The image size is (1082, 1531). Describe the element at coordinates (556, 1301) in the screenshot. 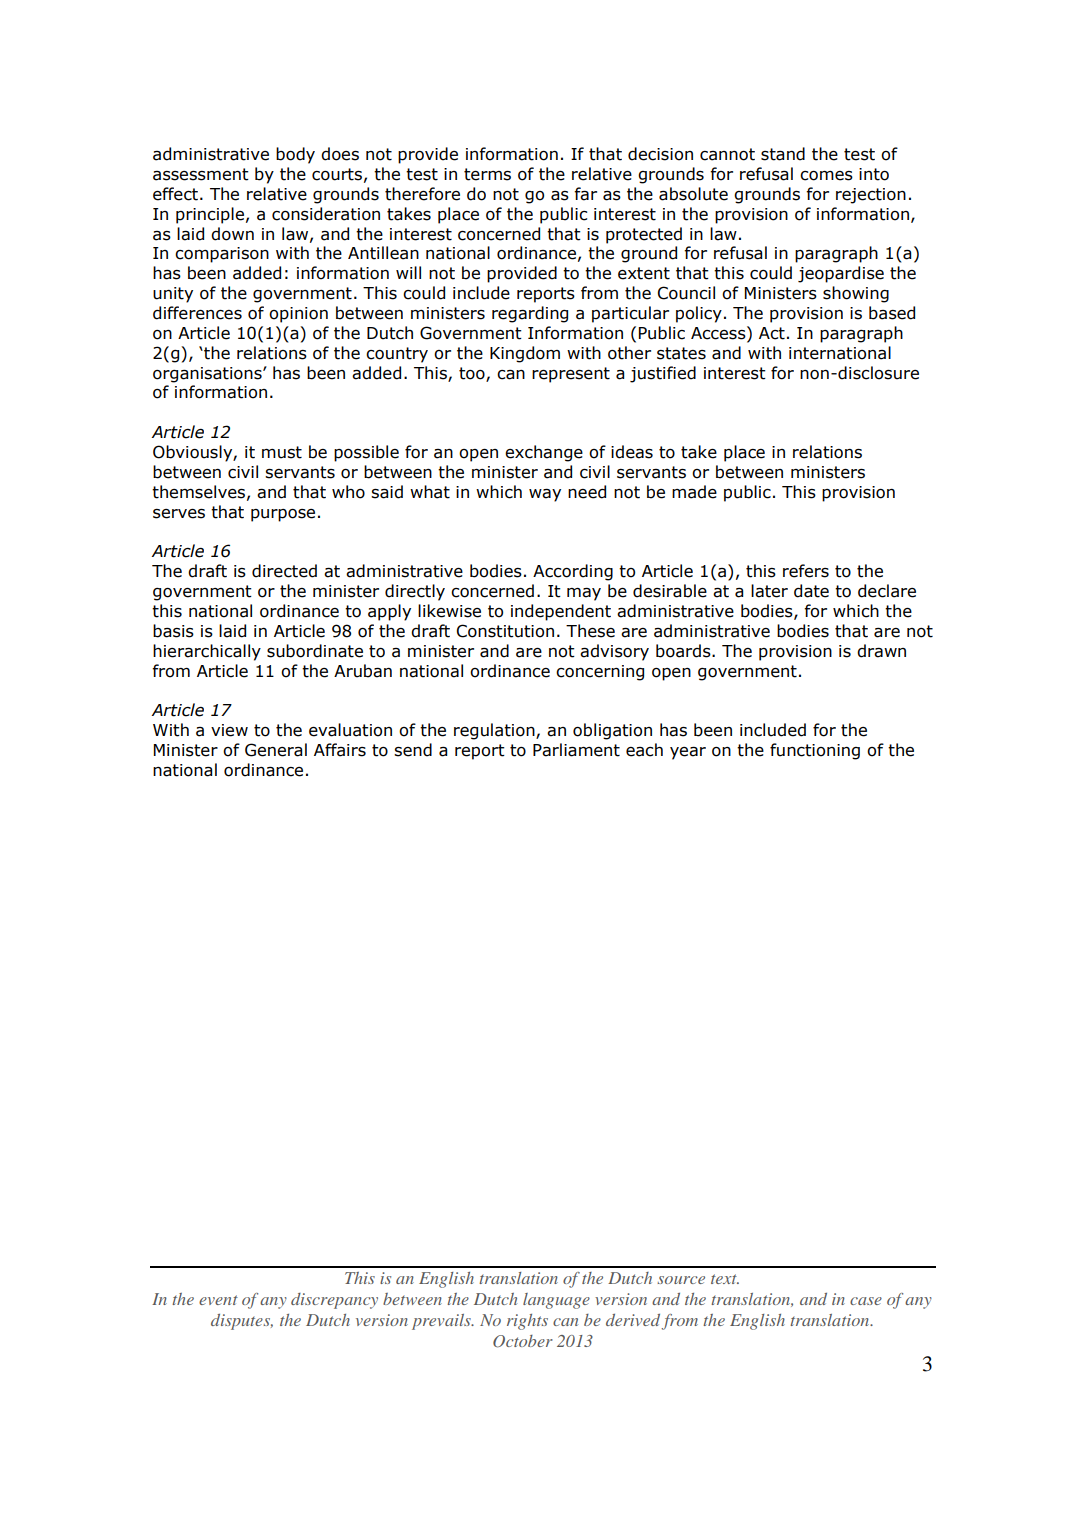

I see `language` at that location.
